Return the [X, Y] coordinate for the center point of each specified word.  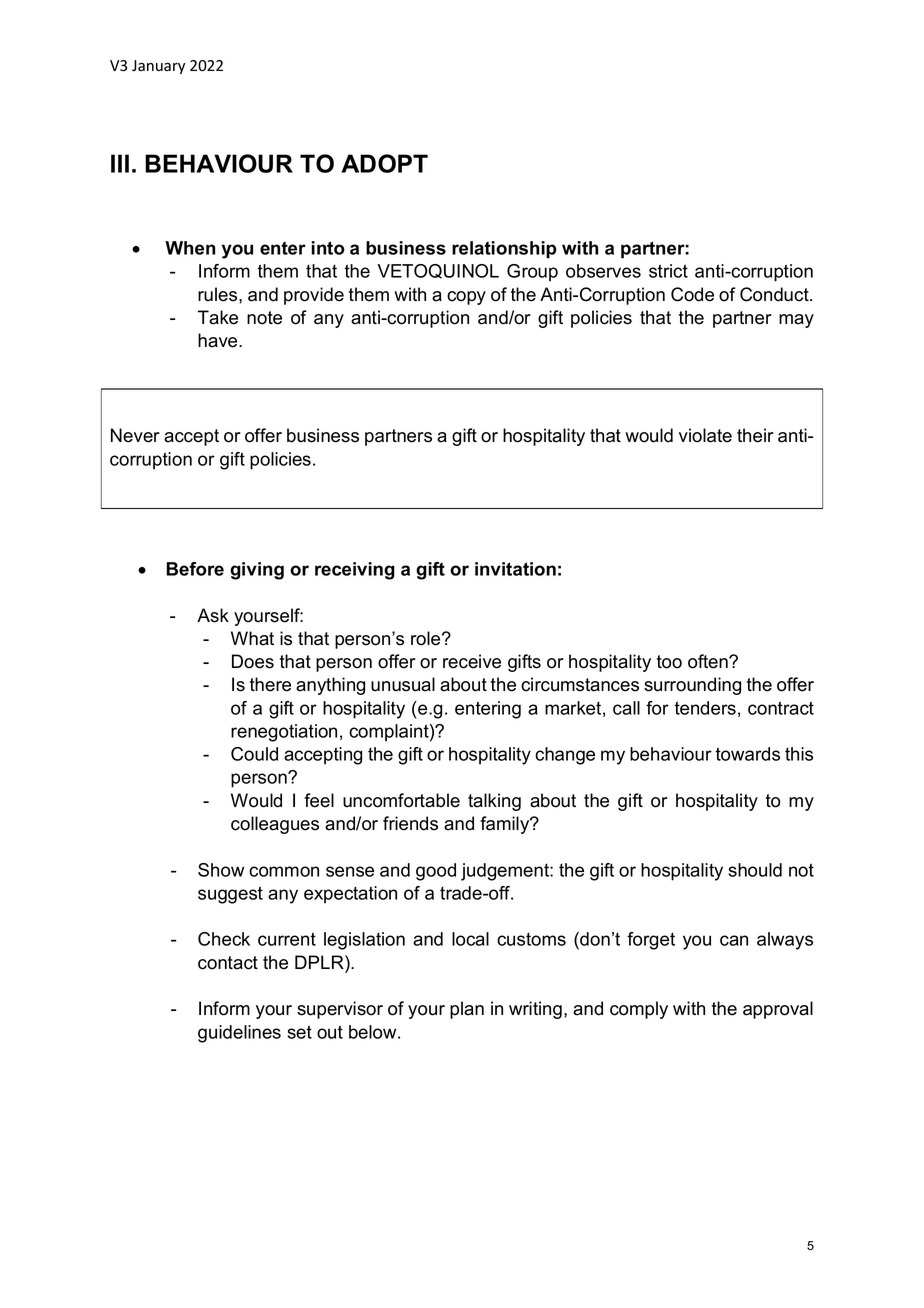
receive [472, 661]
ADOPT [384, 163]
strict [668, 271]
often [709, 661]
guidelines [239, 1034]
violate [705, 435]
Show [221, 870]
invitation [515, 569]
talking [494, 802]
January [158, 67]
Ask [213, 615]
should [755, 870]
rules [219, 294]
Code [692, 294]
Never [135, 435]
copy [466, 298]
